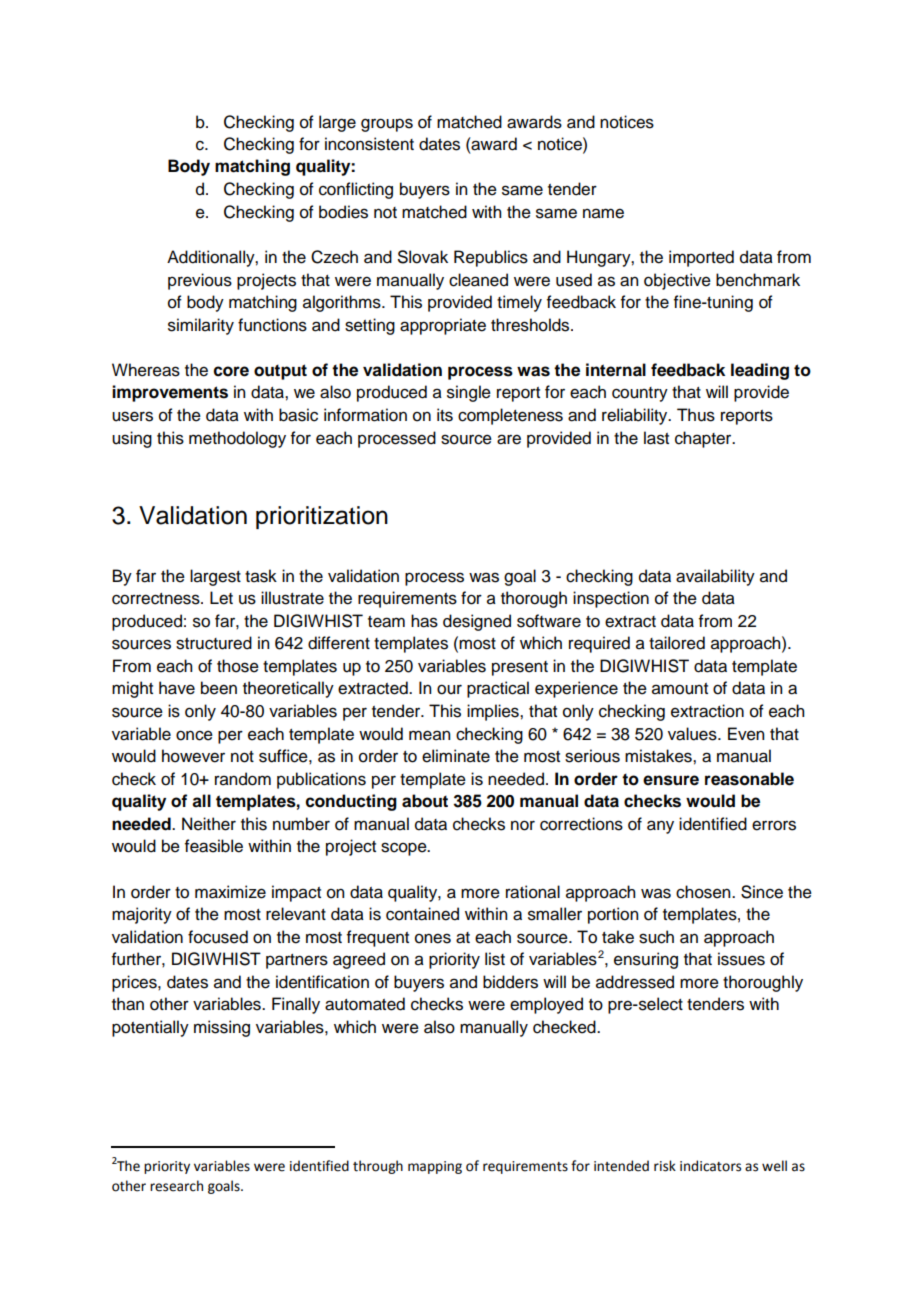 The width and height of the image is (924, 1307). I want to click on designed, so click(477, 622).
